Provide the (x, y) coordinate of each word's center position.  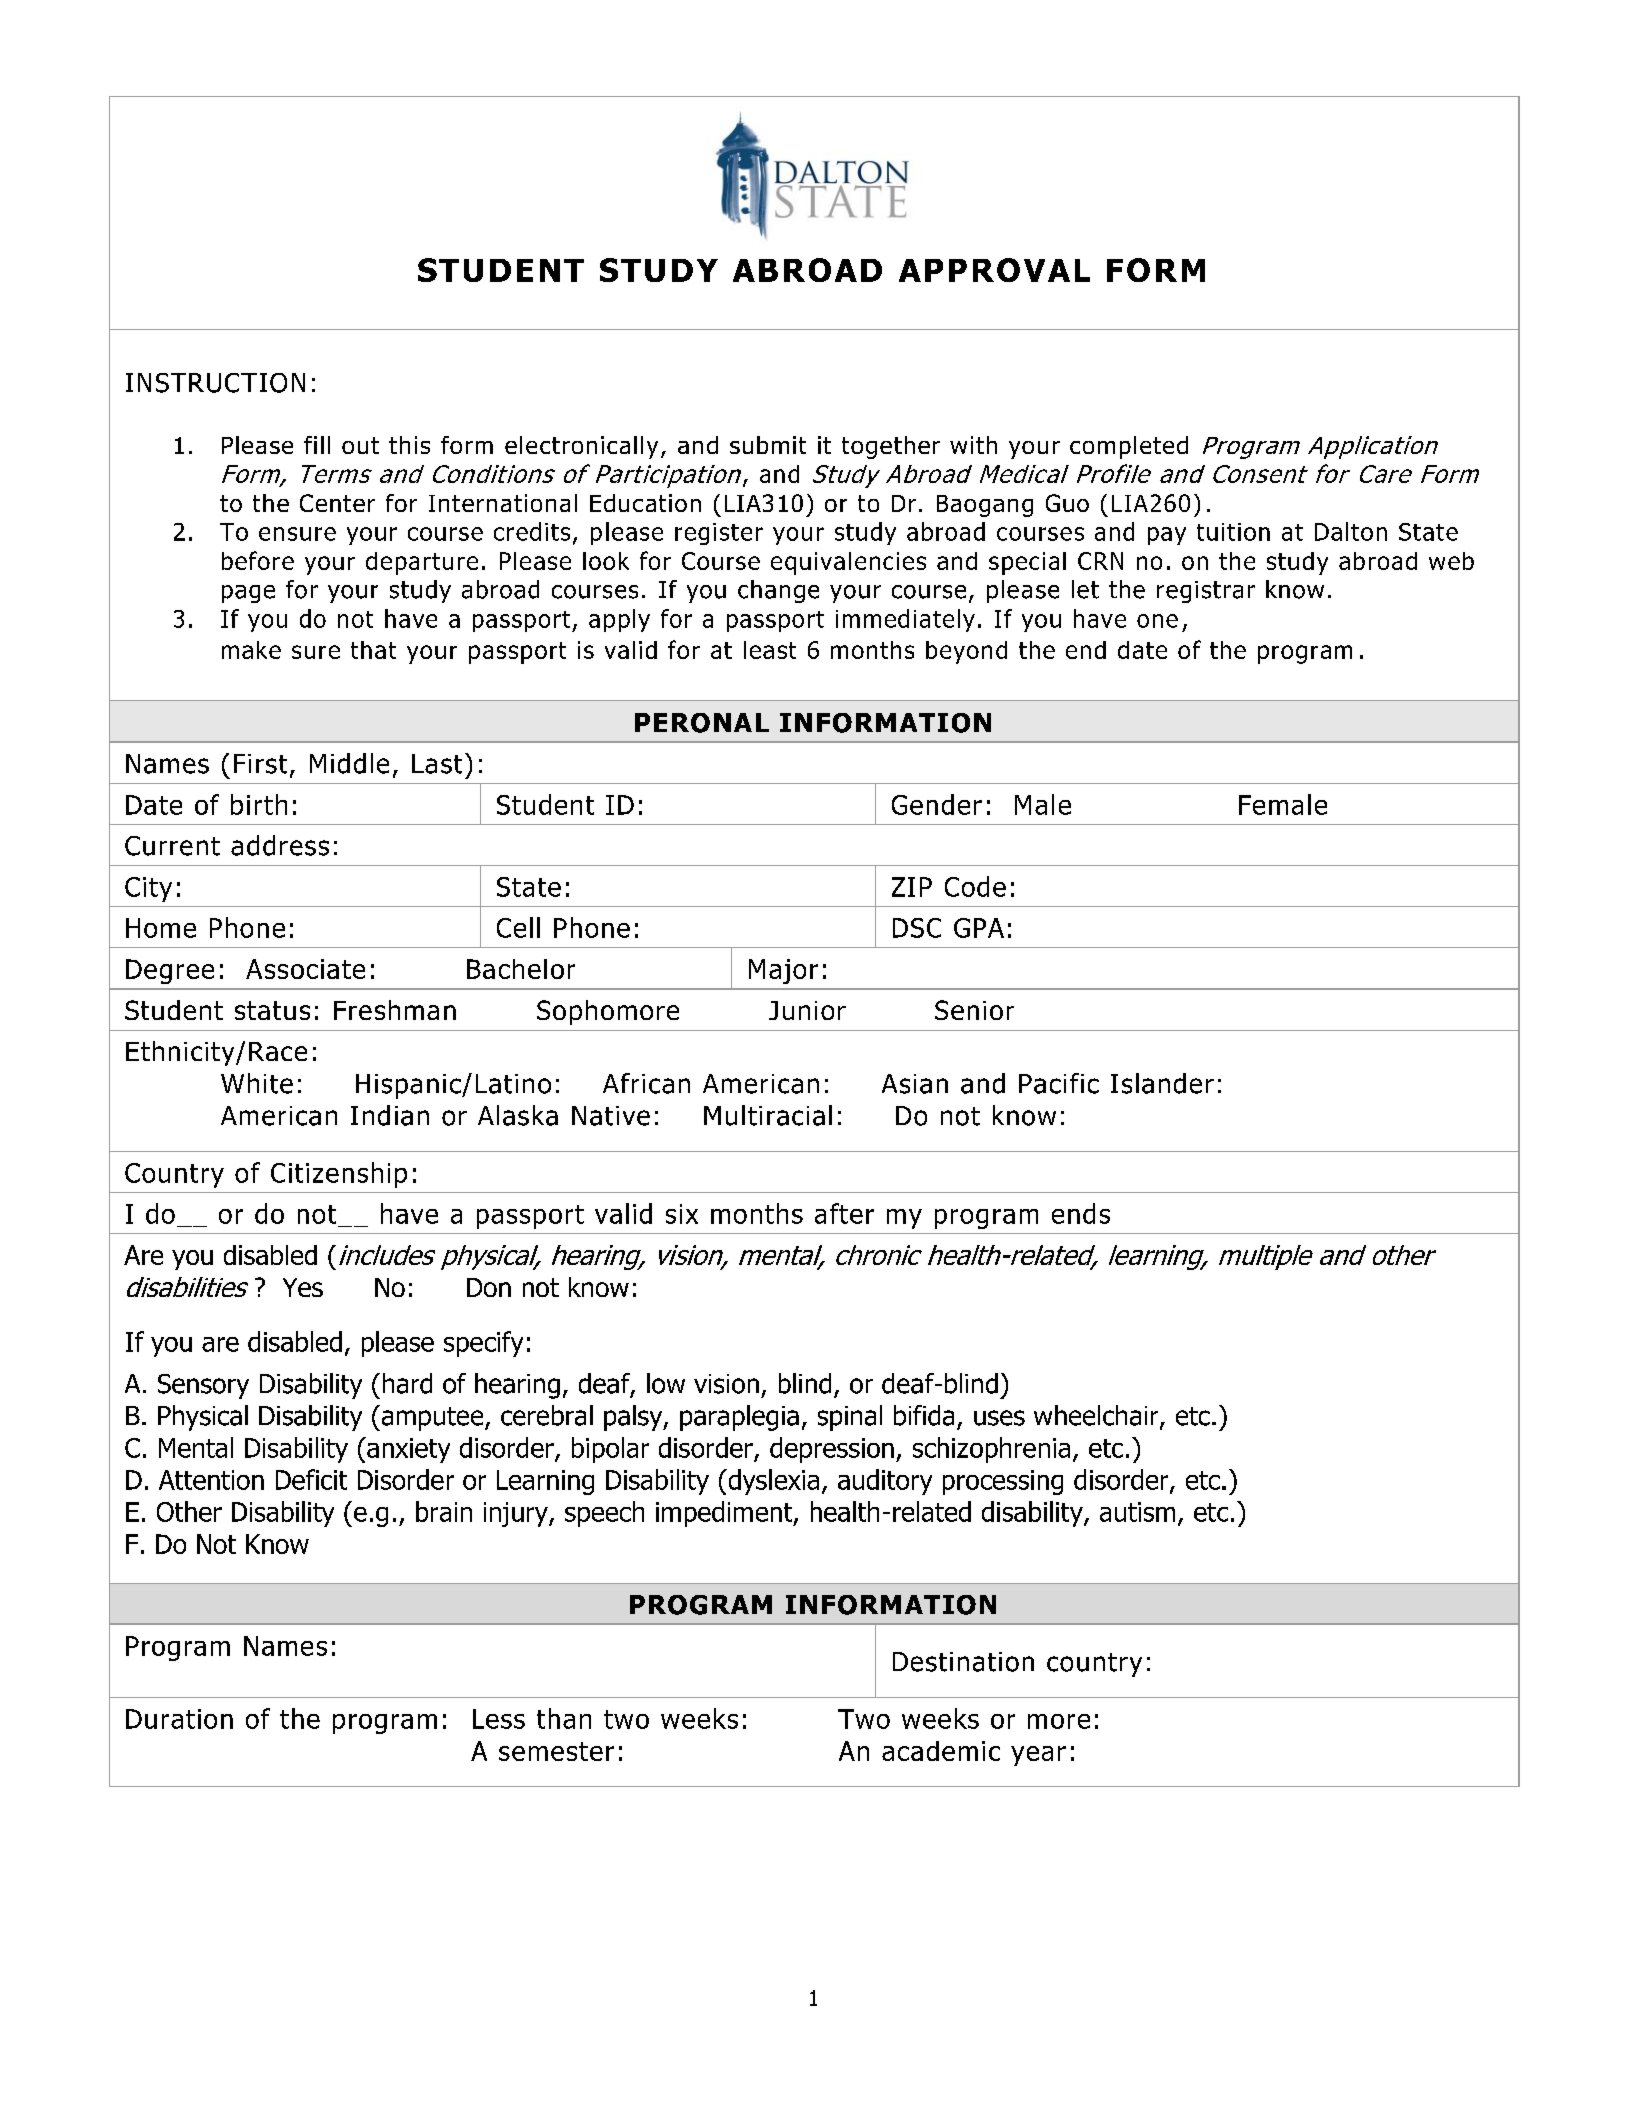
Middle (349, 763)
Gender (937, 804)
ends (1081, 1213)
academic (941, 1751)
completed (1129, 447)
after (844, 1213)
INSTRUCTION (215, 383)
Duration (179, 1719)
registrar (1206, 592)
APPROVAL (994, 270)
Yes (303, 1287)
